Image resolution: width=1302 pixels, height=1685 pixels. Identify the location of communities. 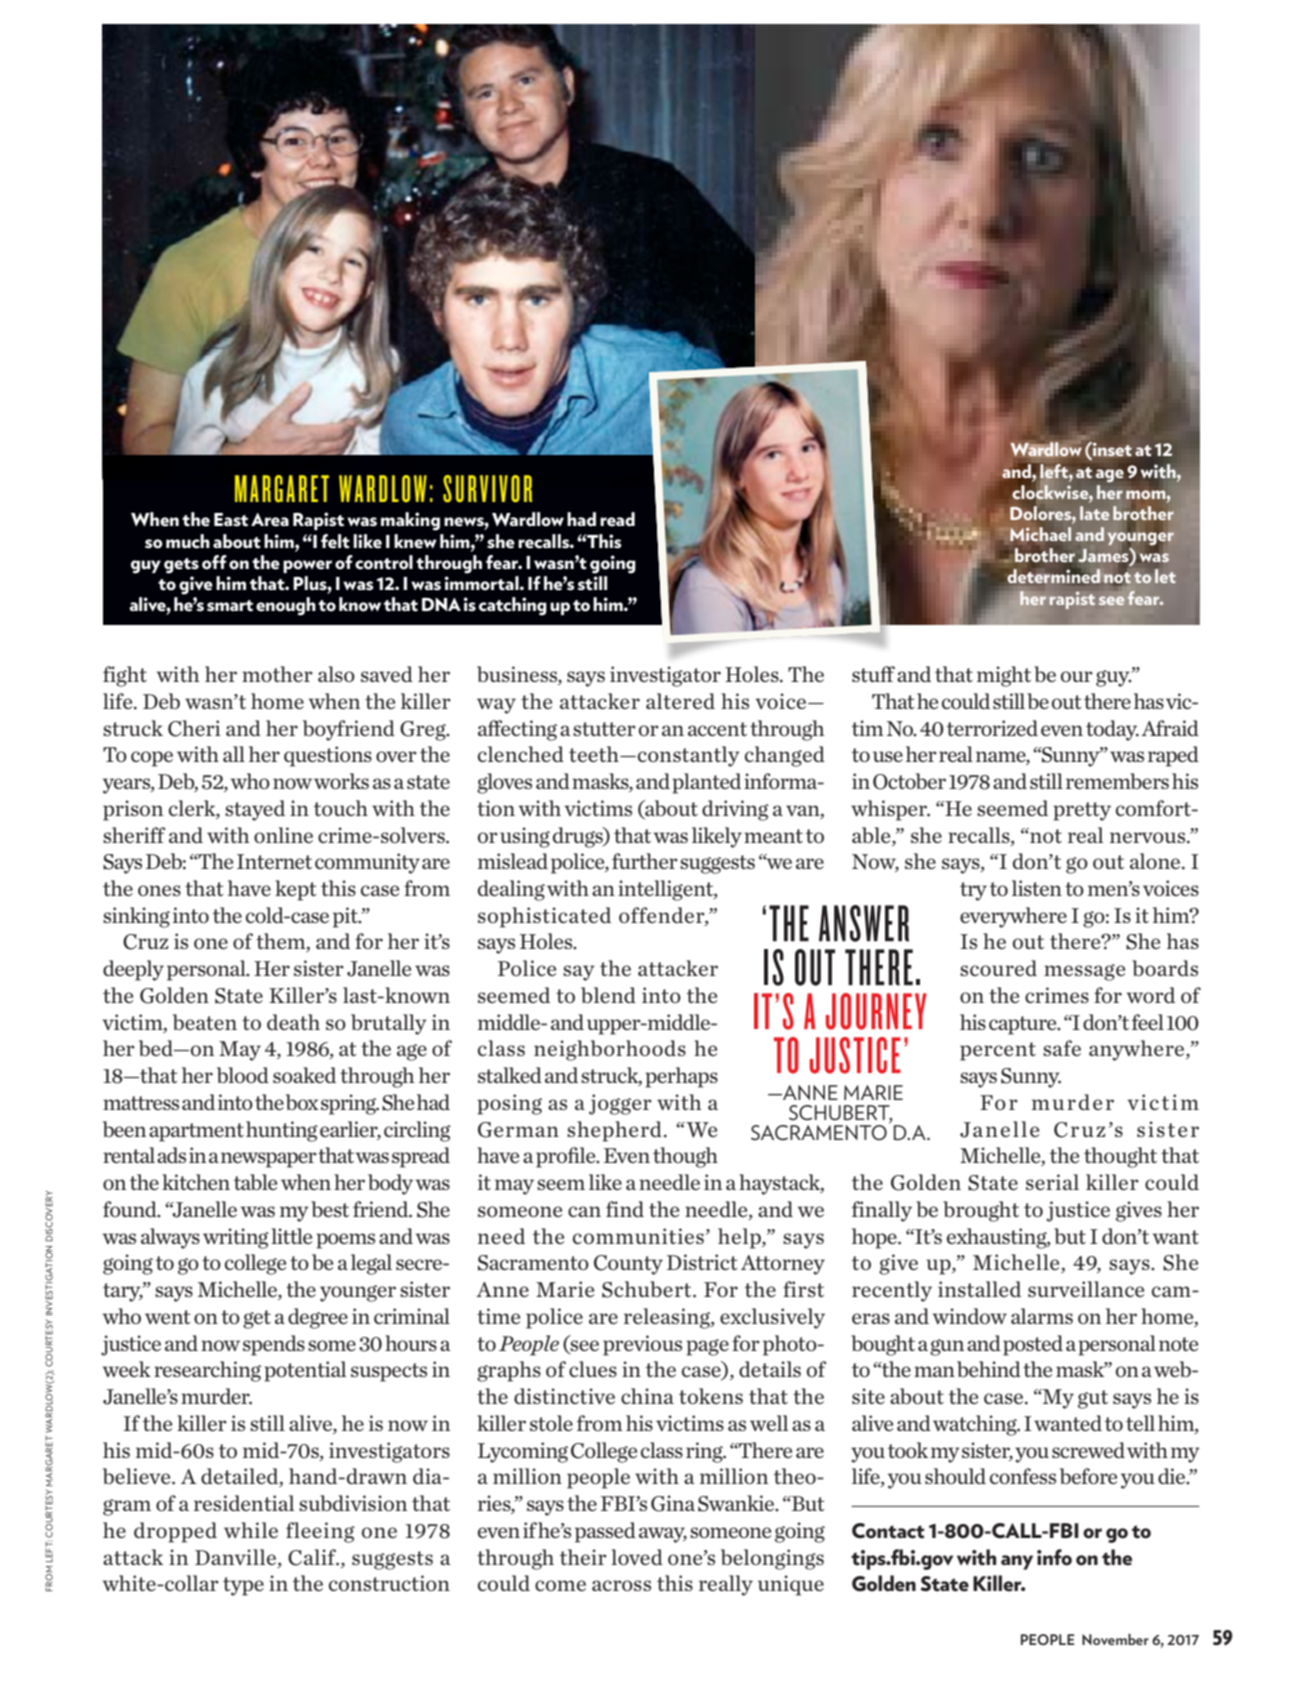
(638, 1236).
